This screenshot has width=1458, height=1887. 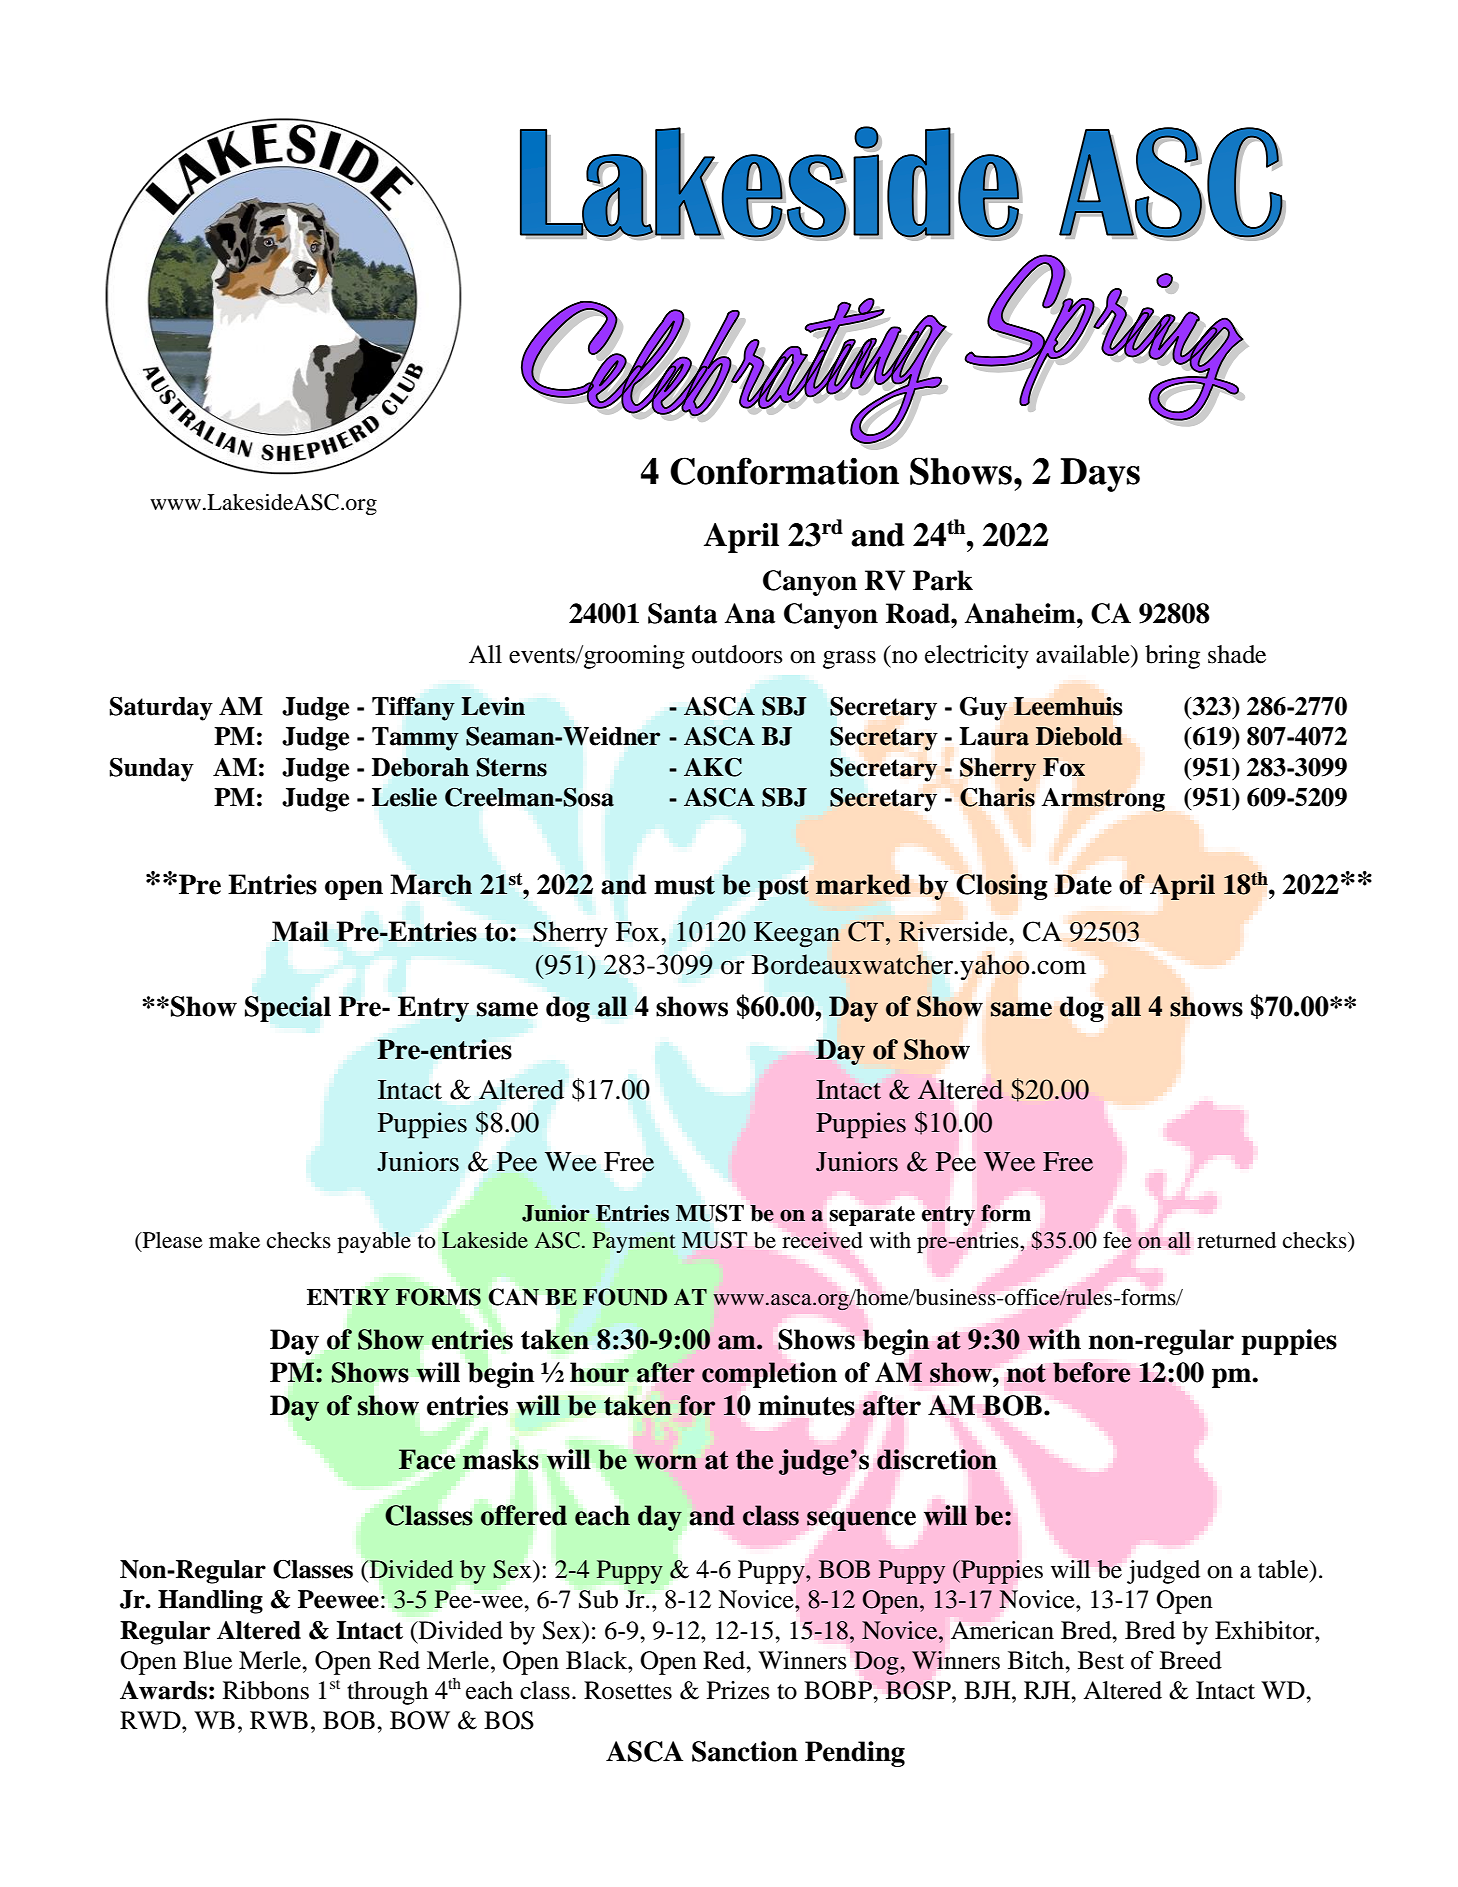 I want to click on separate, so click(x=872, y=1216).
